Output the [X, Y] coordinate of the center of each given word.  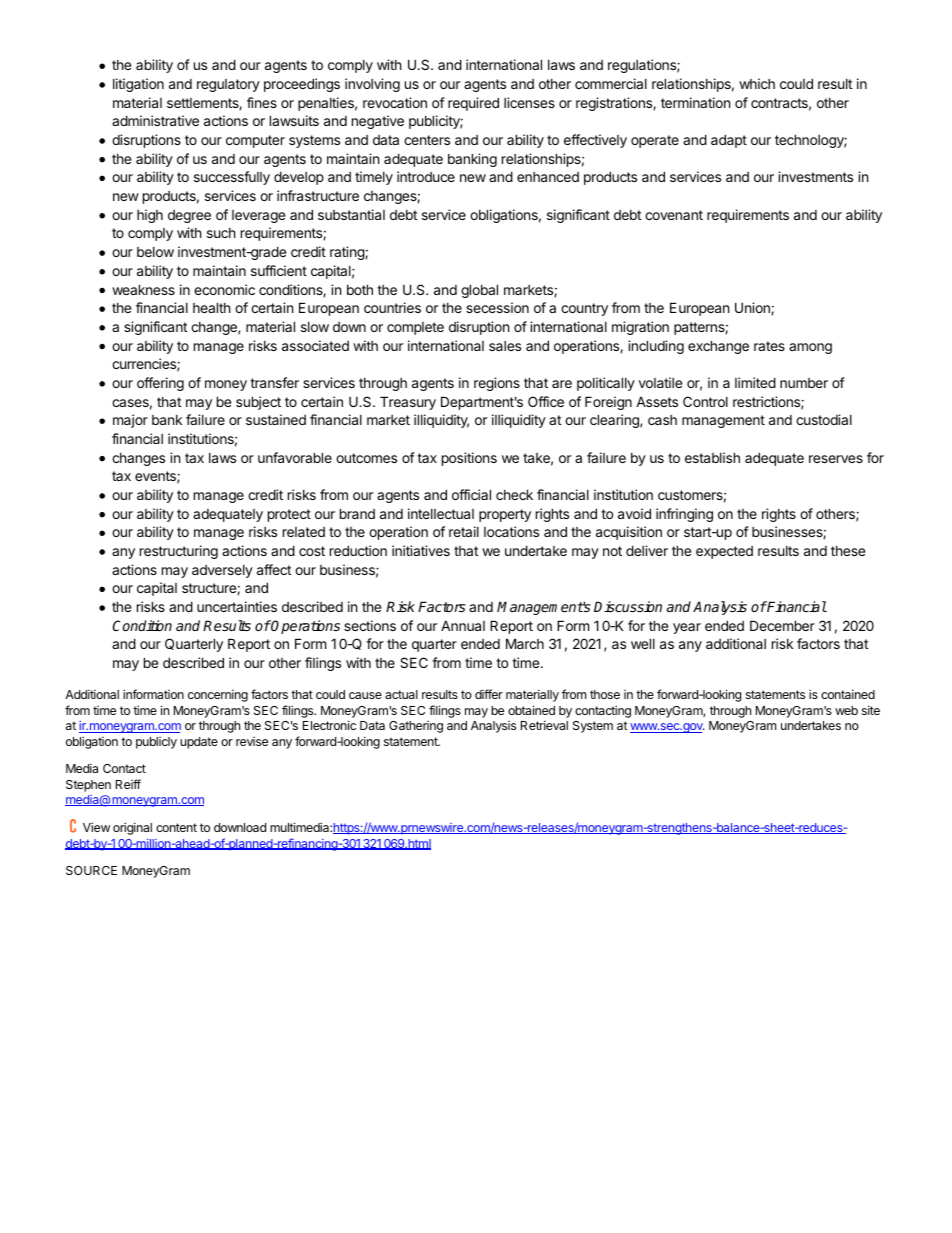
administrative [155, 120]
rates [769, 346]
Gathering [416, 727]
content [176, 827]
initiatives [421, 550]
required [473, 104]
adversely [222, 571]
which [757, 83]
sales [505, 346]
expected [724, 552]
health [212, 307]
